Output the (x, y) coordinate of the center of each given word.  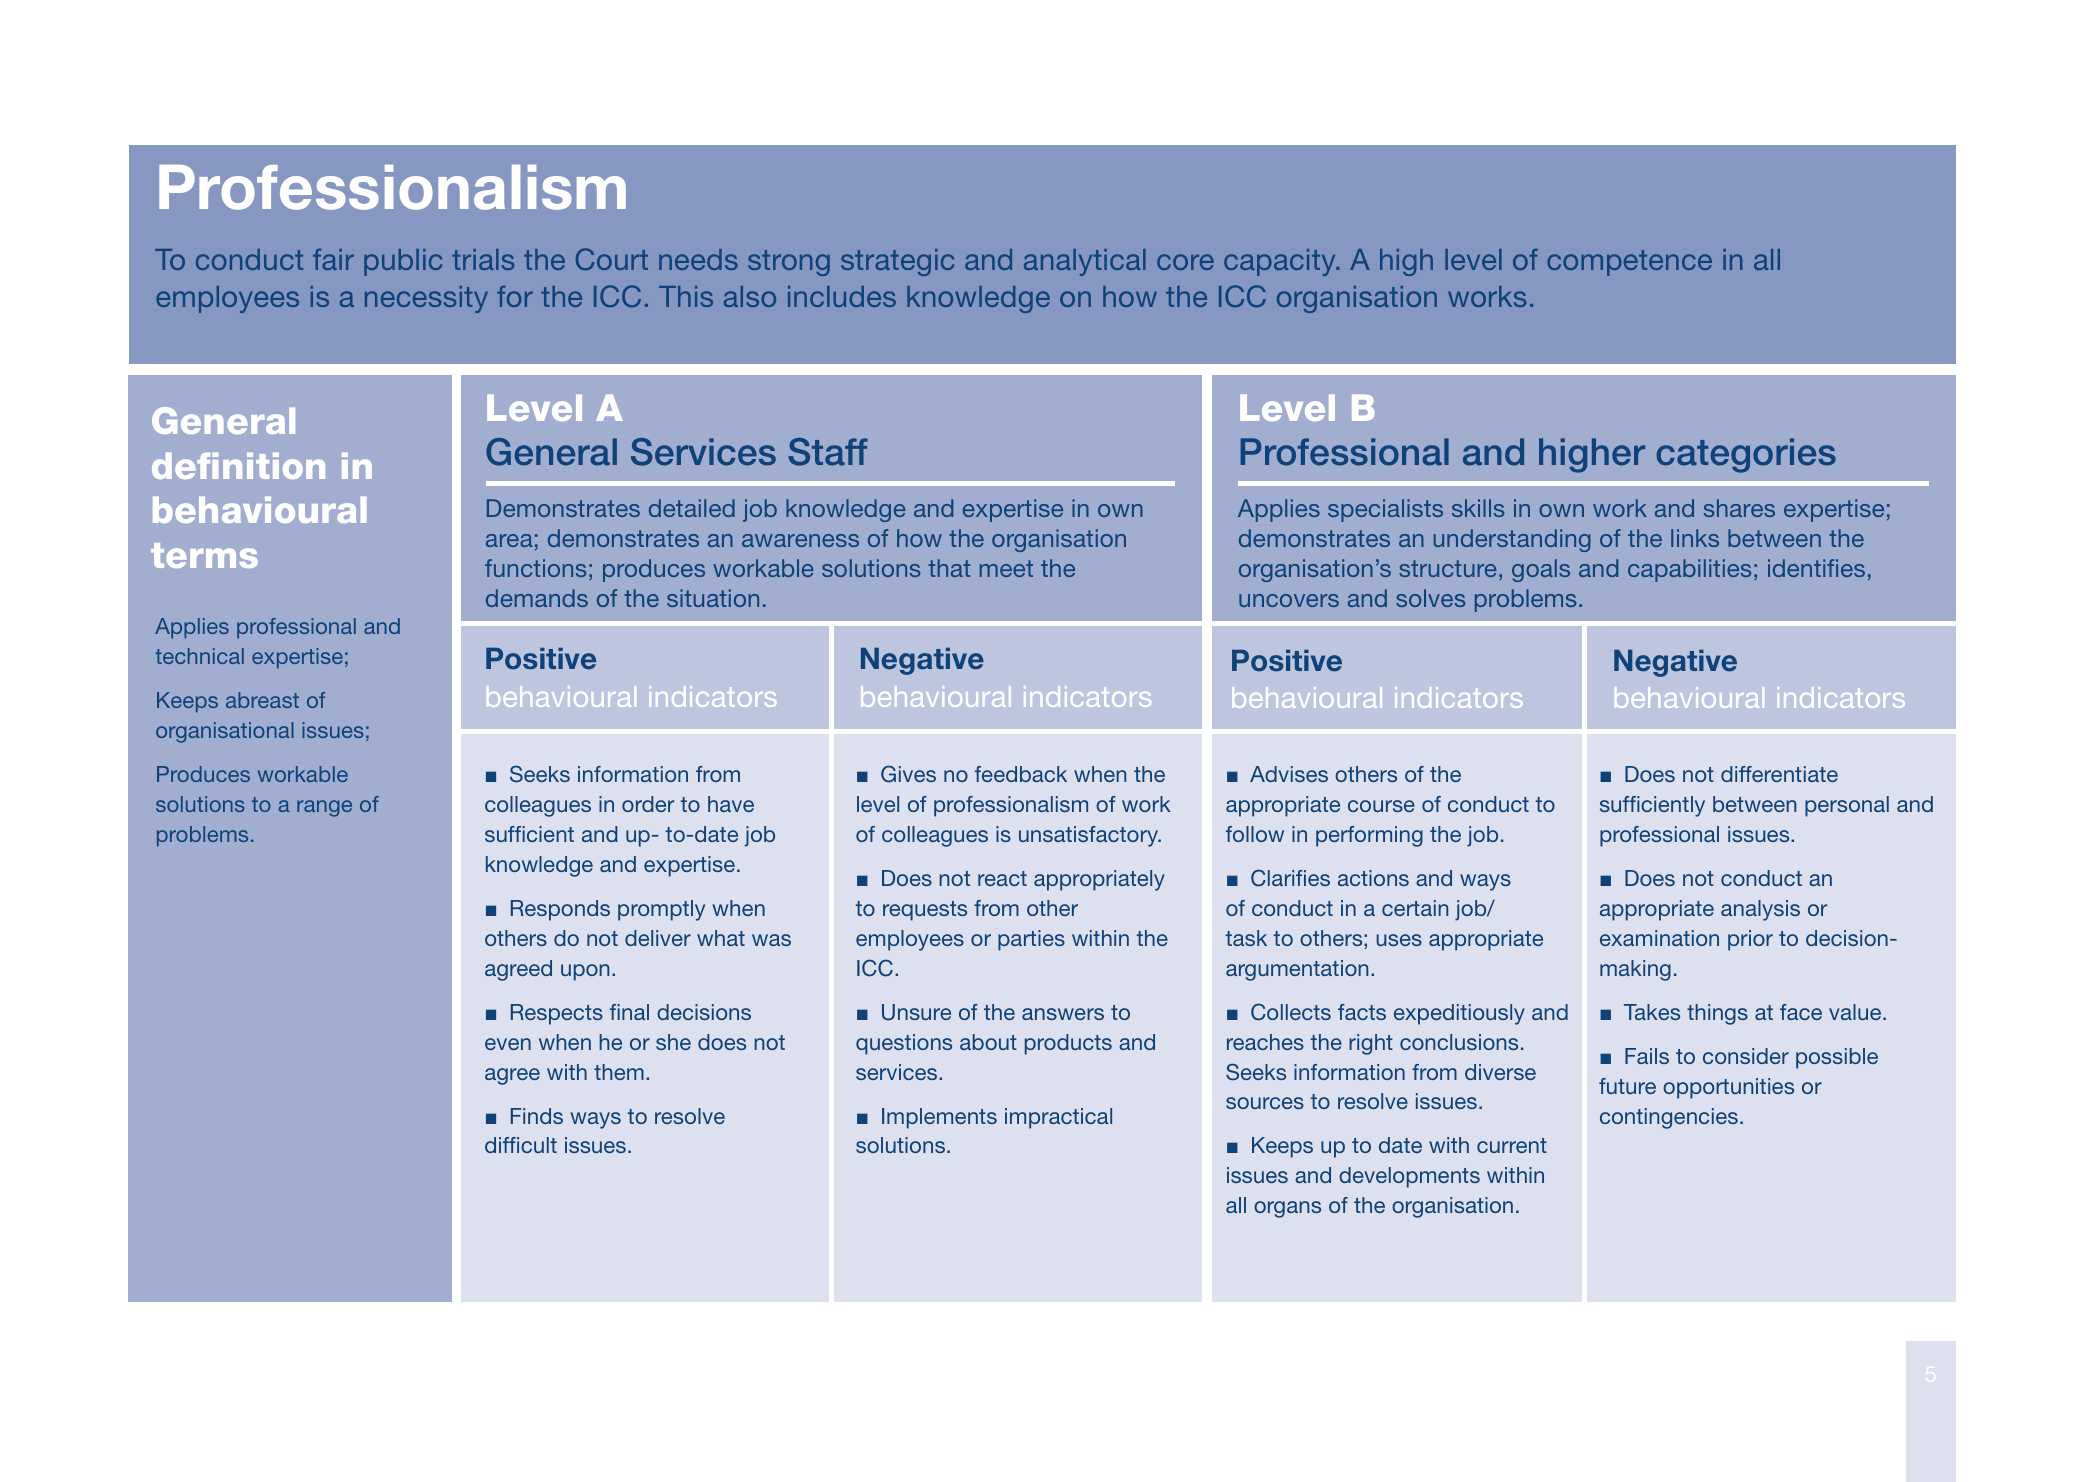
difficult (521, 1145)
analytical (1085, 262)
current (1512, 1145)
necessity (426, 299)
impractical (1058, 1118)
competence (1629, 263)
